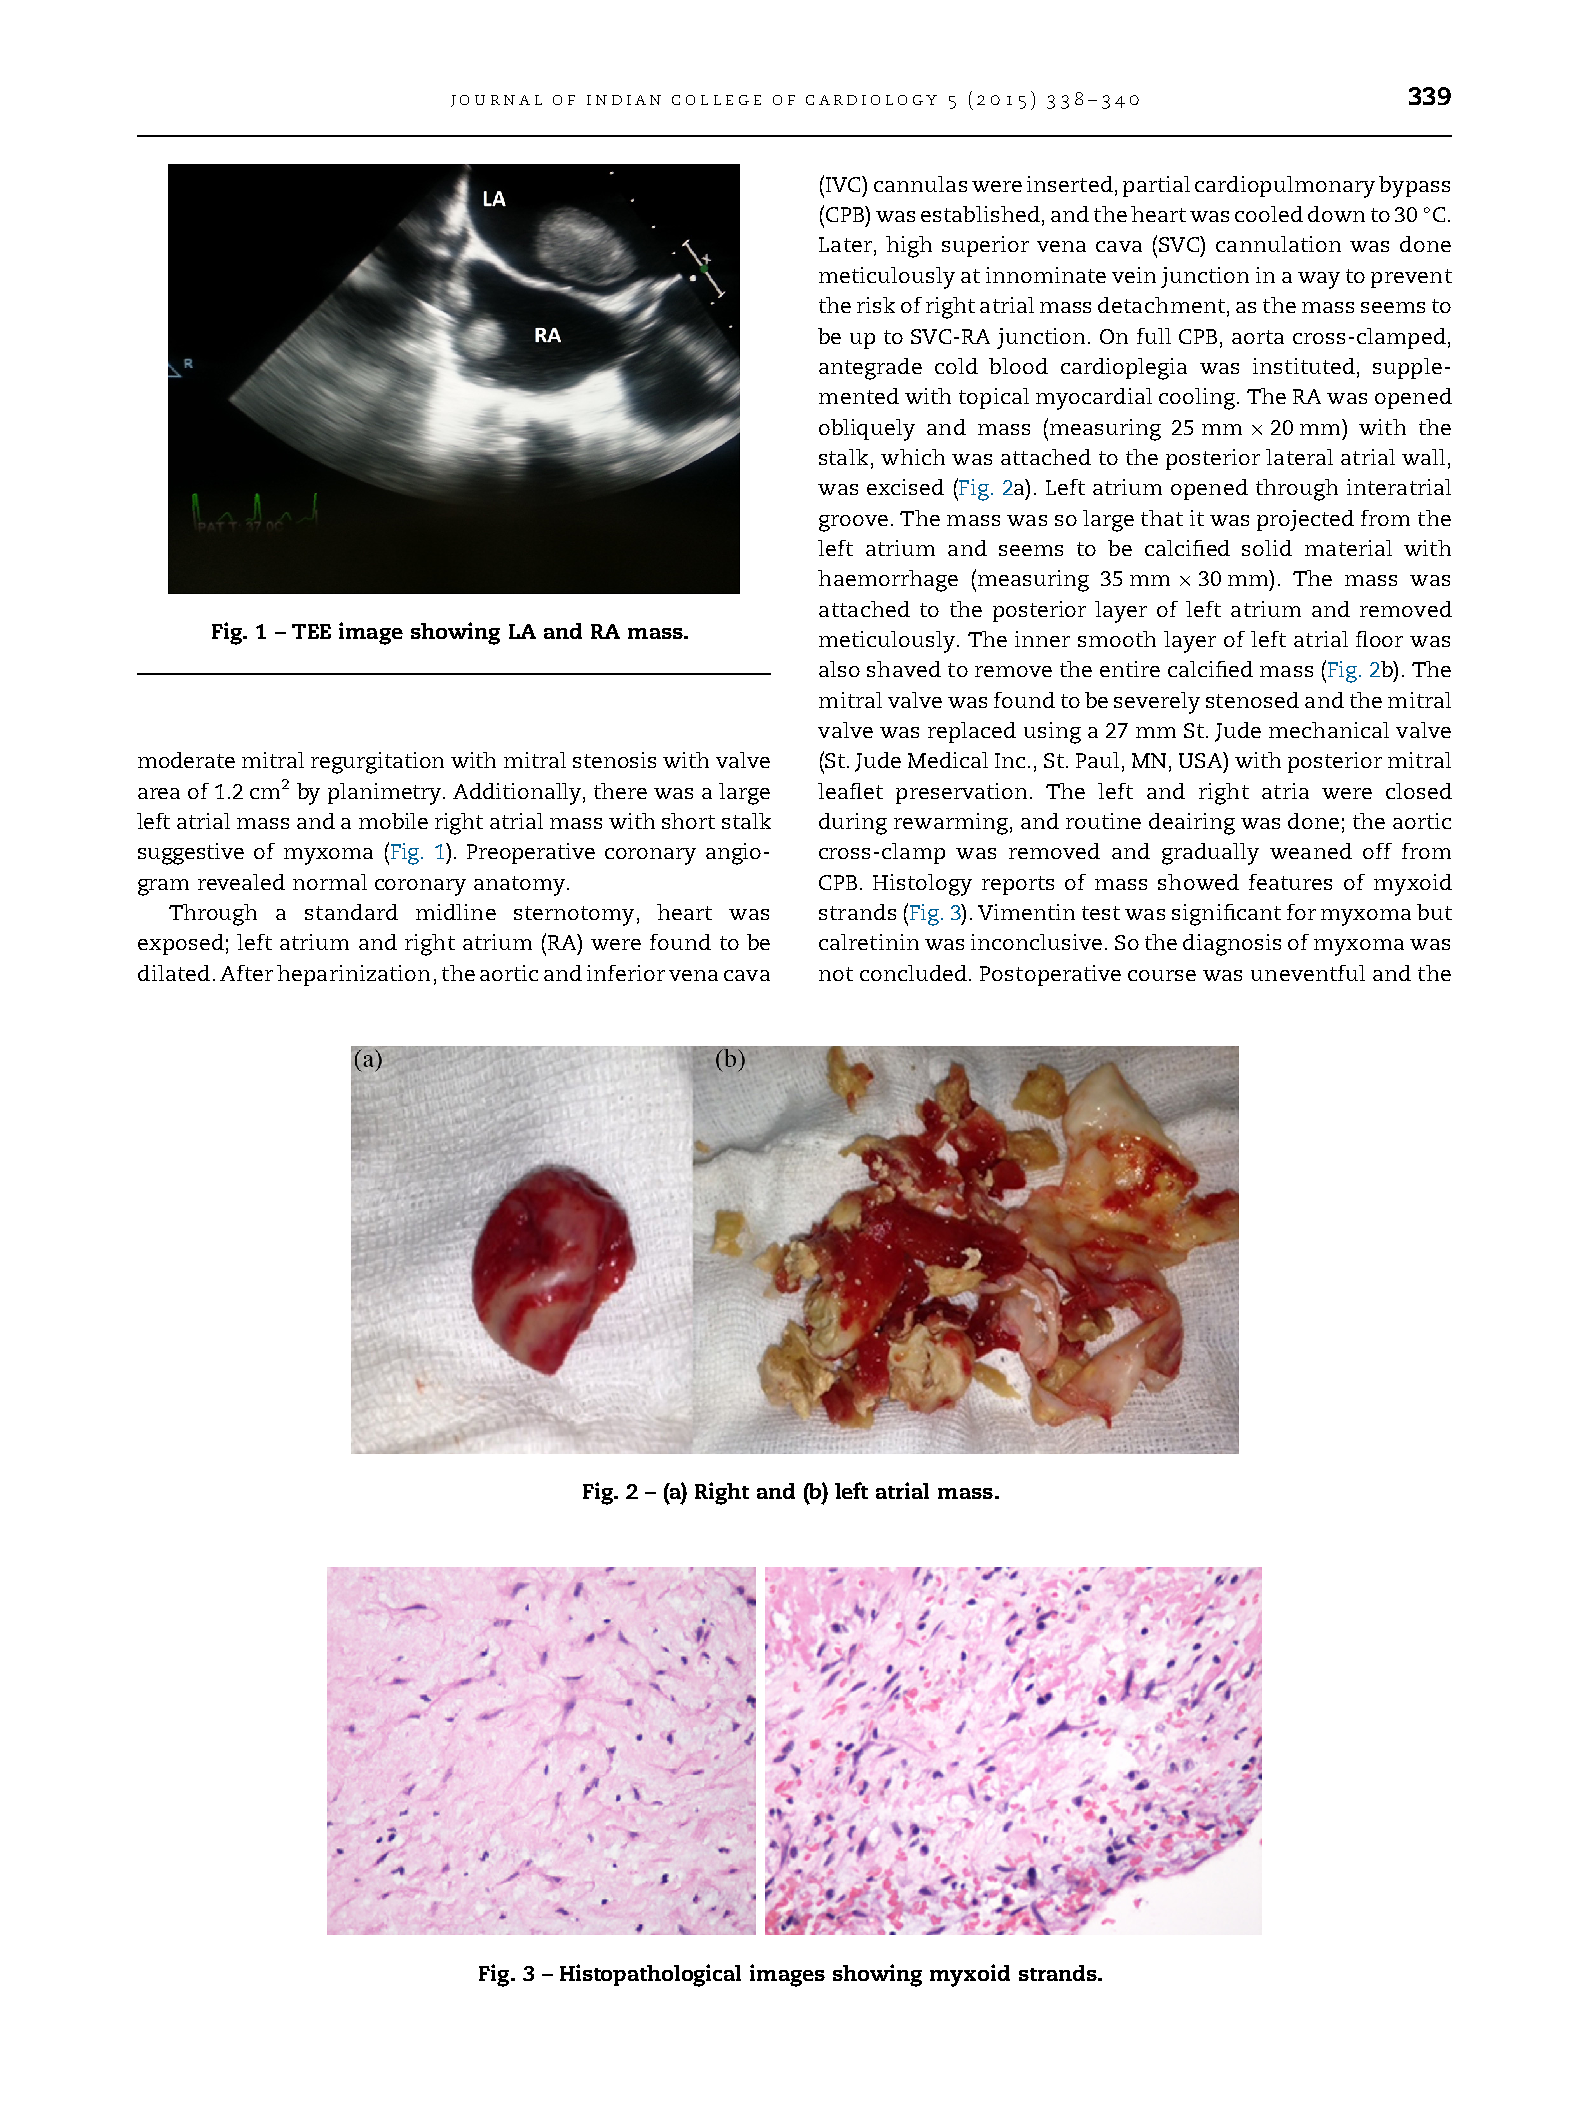  What do you see at coordinates (626, 973) in the screenshot?
I see `inferior` at bounding box center [626, 973].
